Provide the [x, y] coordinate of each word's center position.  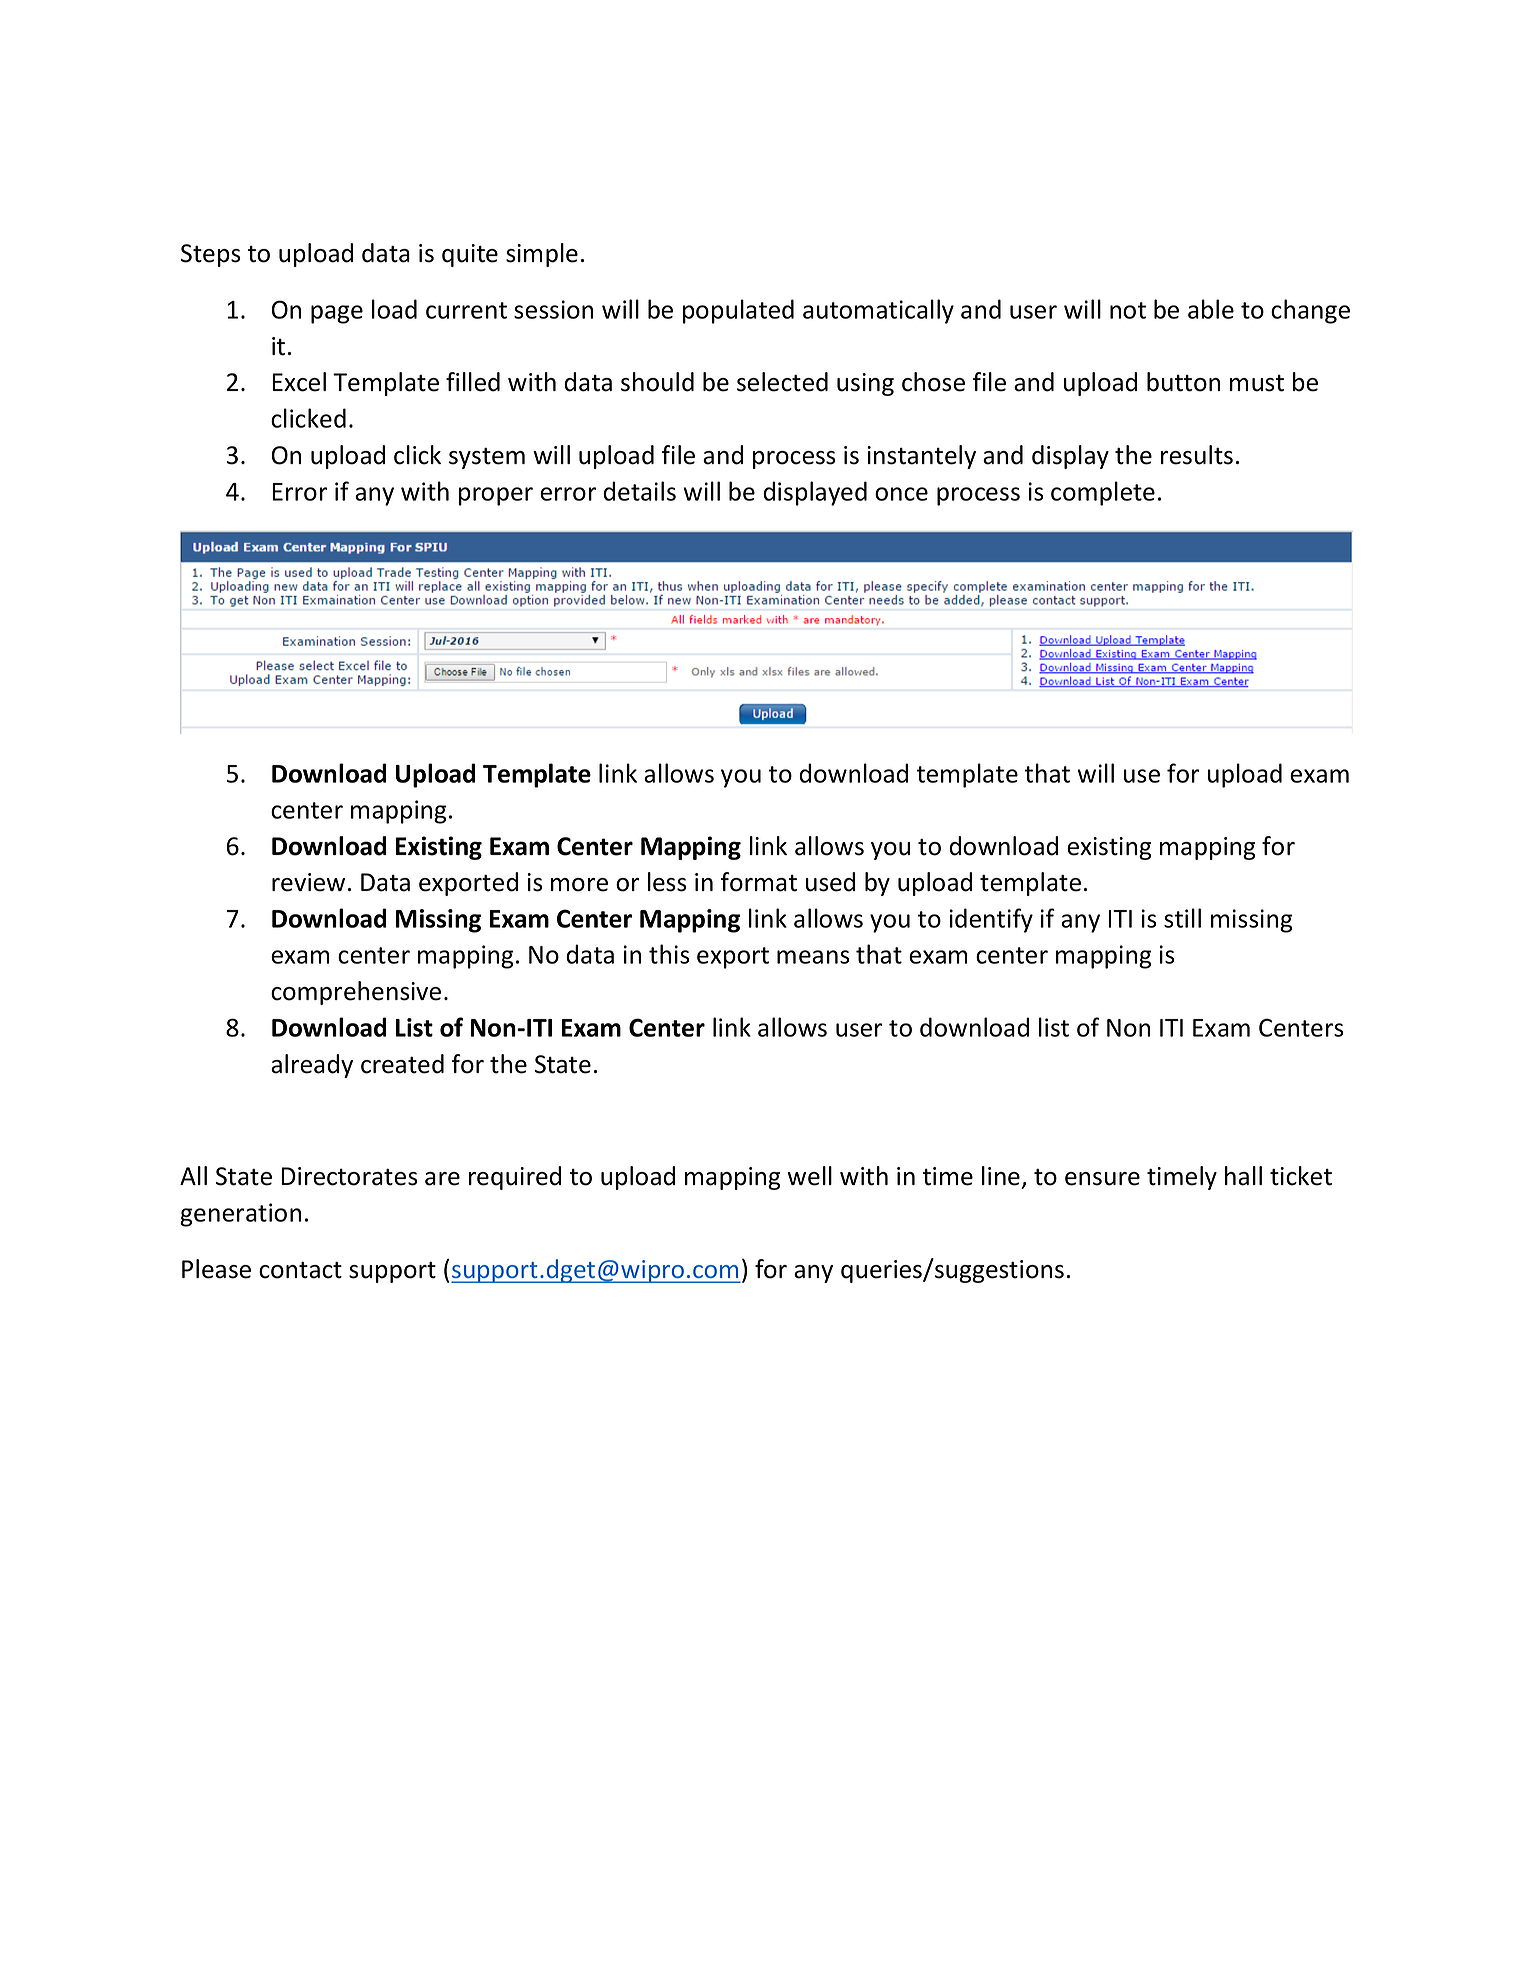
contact [300, 1270]
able [1211, 309]
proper [496, 496]
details [639, 491]
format [759, 882]
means [813, 957]
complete [1103, 493]
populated [738, 311]
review [308, 882]
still [1182, 918]
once [901, 494]
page [337, 314]
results [1197, 455]
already [312, 1066]
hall [1243, 1176]
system [487, 458]
